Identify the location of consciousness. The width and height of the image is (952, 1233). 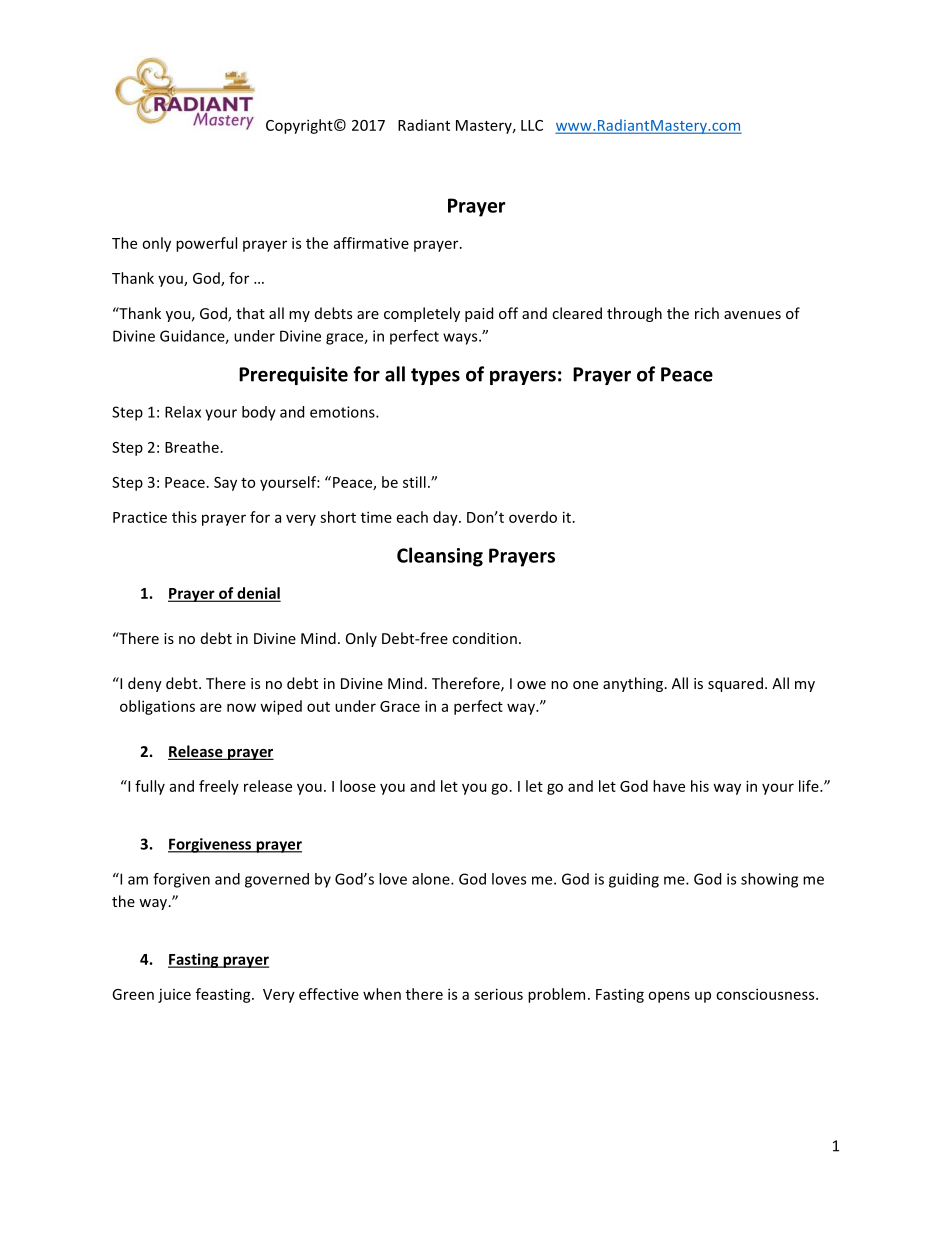
(766, 994).
